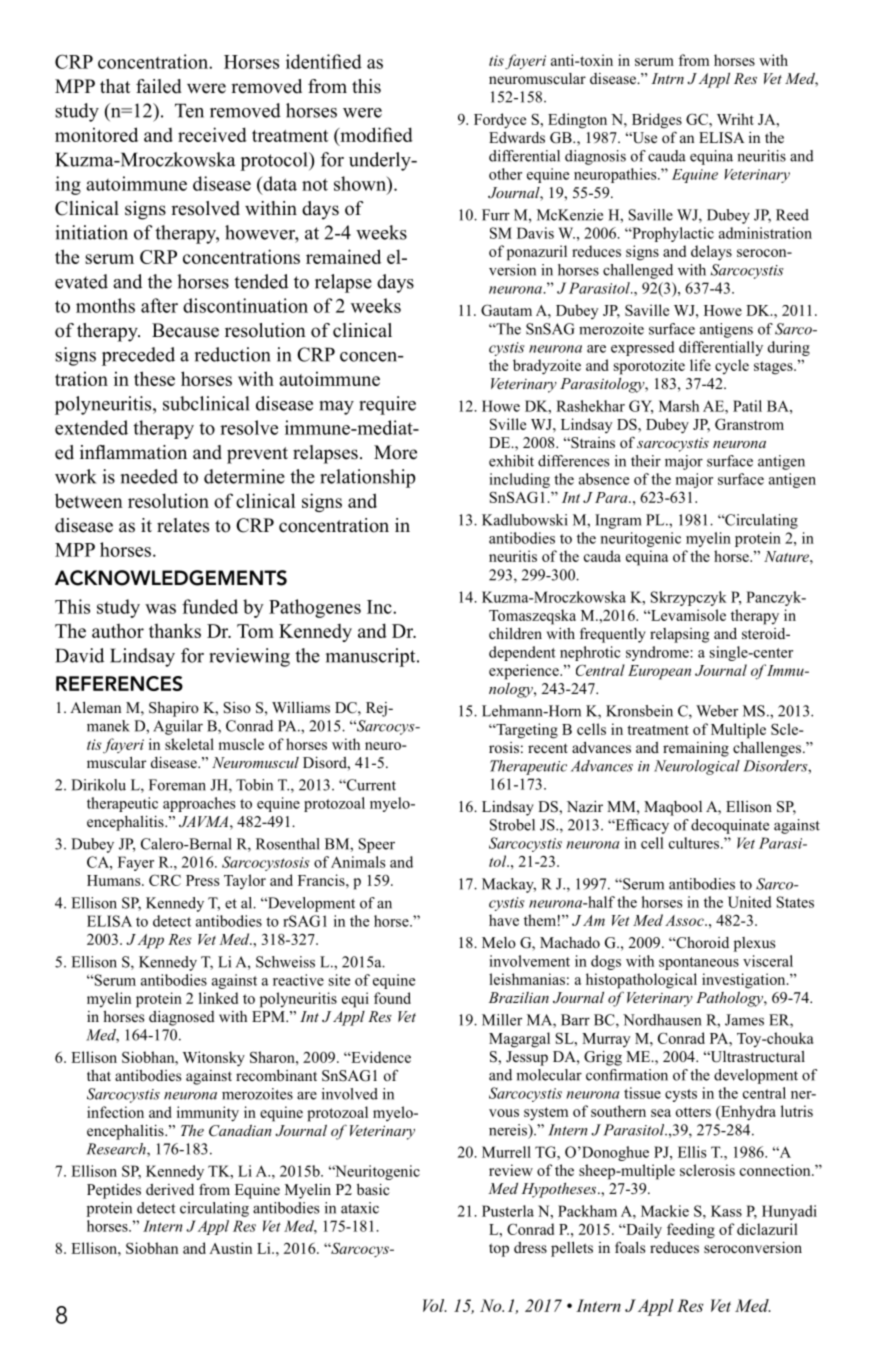 This screenshot has width=896, height=1354. I want to click on derived, so click(170, 1189).
